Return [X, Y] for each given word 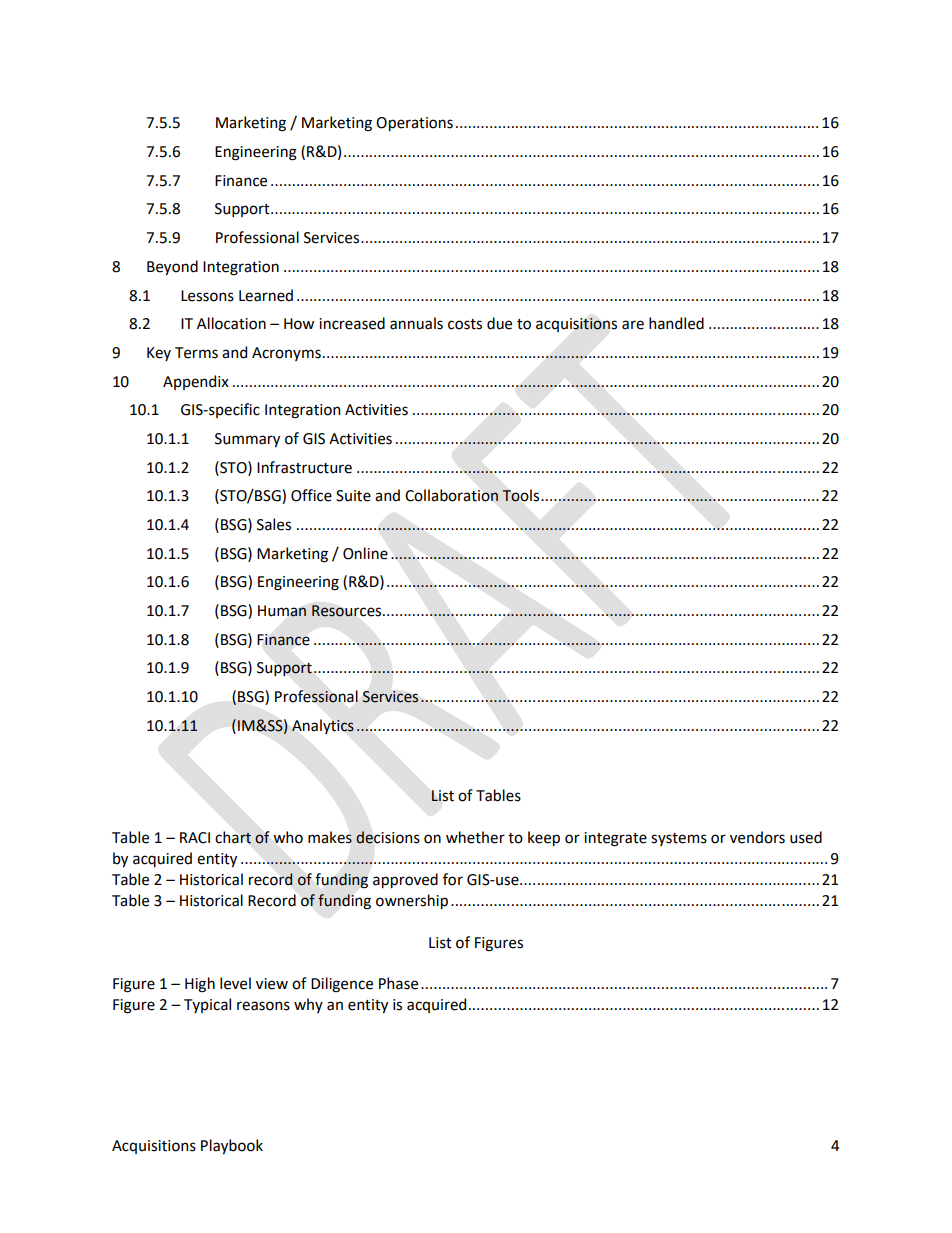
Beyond [172, 267]
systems [679, 839]
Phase [398, 983]
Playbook [232, 1146]
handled [676, 323]
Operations [414, 124]
